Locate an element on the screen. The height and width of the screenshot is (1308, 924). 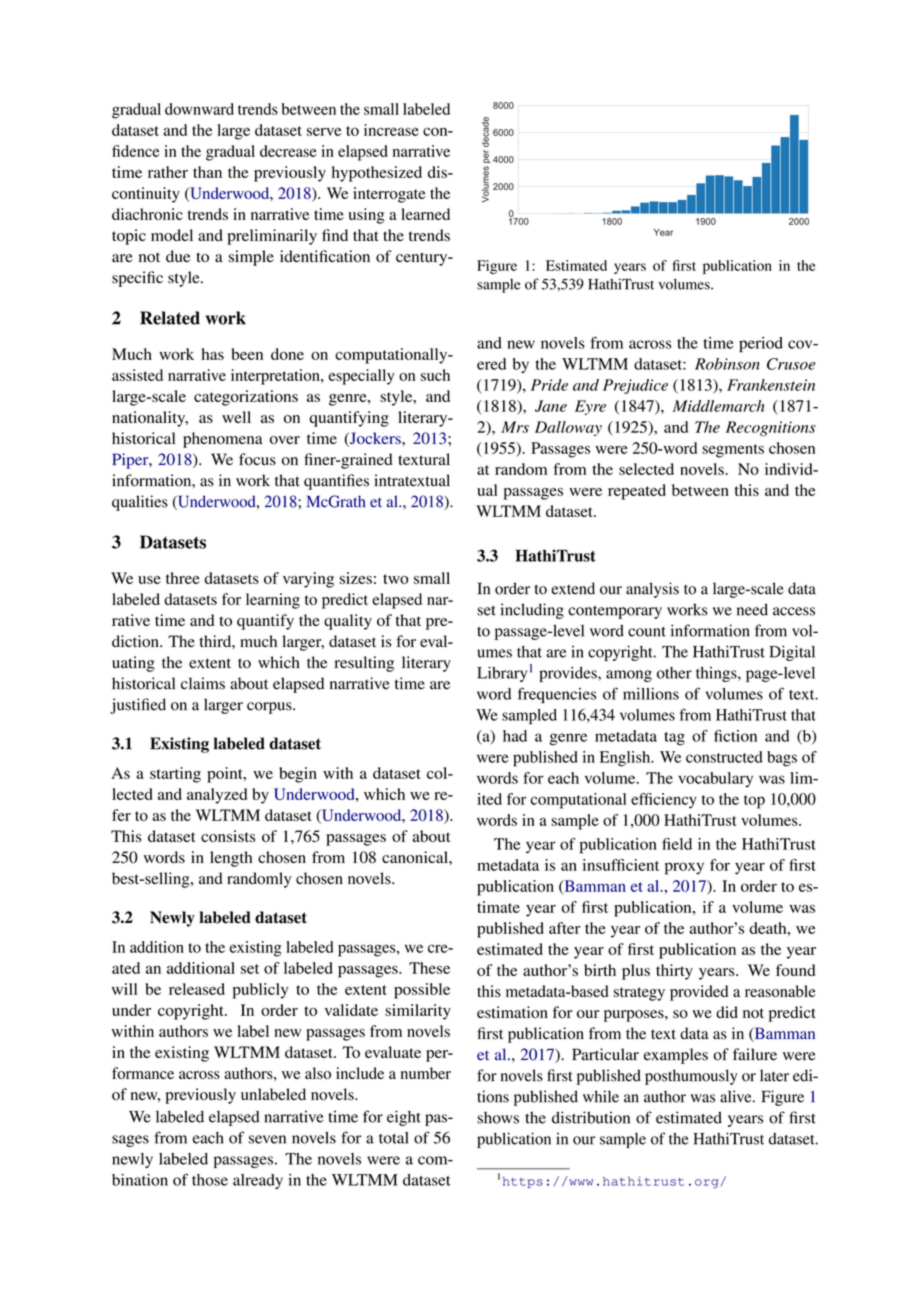
claims is located at coordinates (203, 683).
